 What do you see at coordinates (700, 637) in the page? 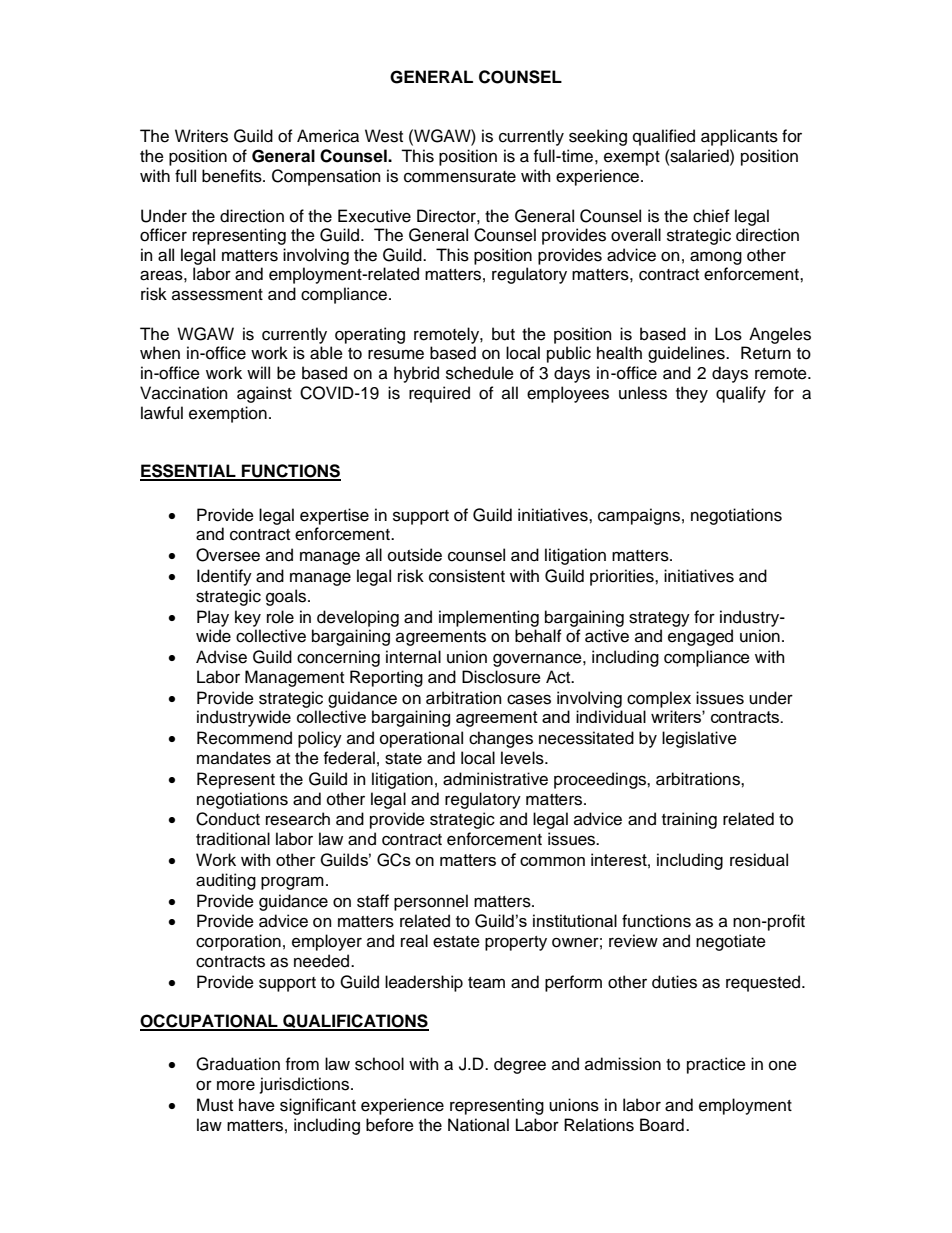
I see `engaged` at bounding box center [700, 637].
